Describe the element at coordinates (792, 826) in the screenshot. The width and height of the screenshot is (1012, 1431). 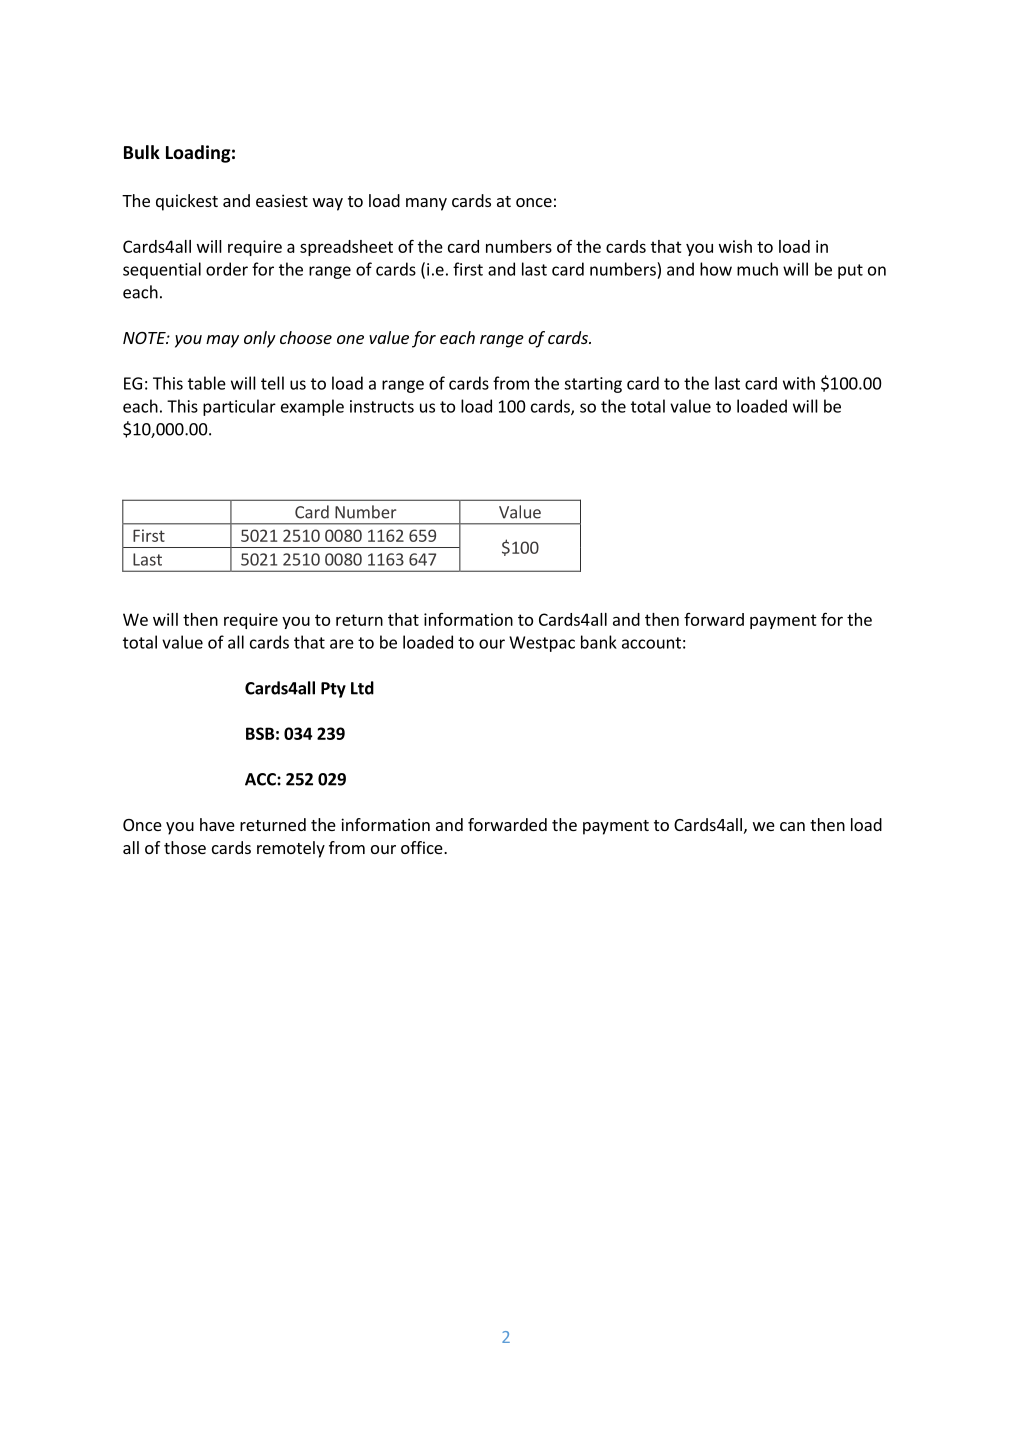
I see `can` at that location.
